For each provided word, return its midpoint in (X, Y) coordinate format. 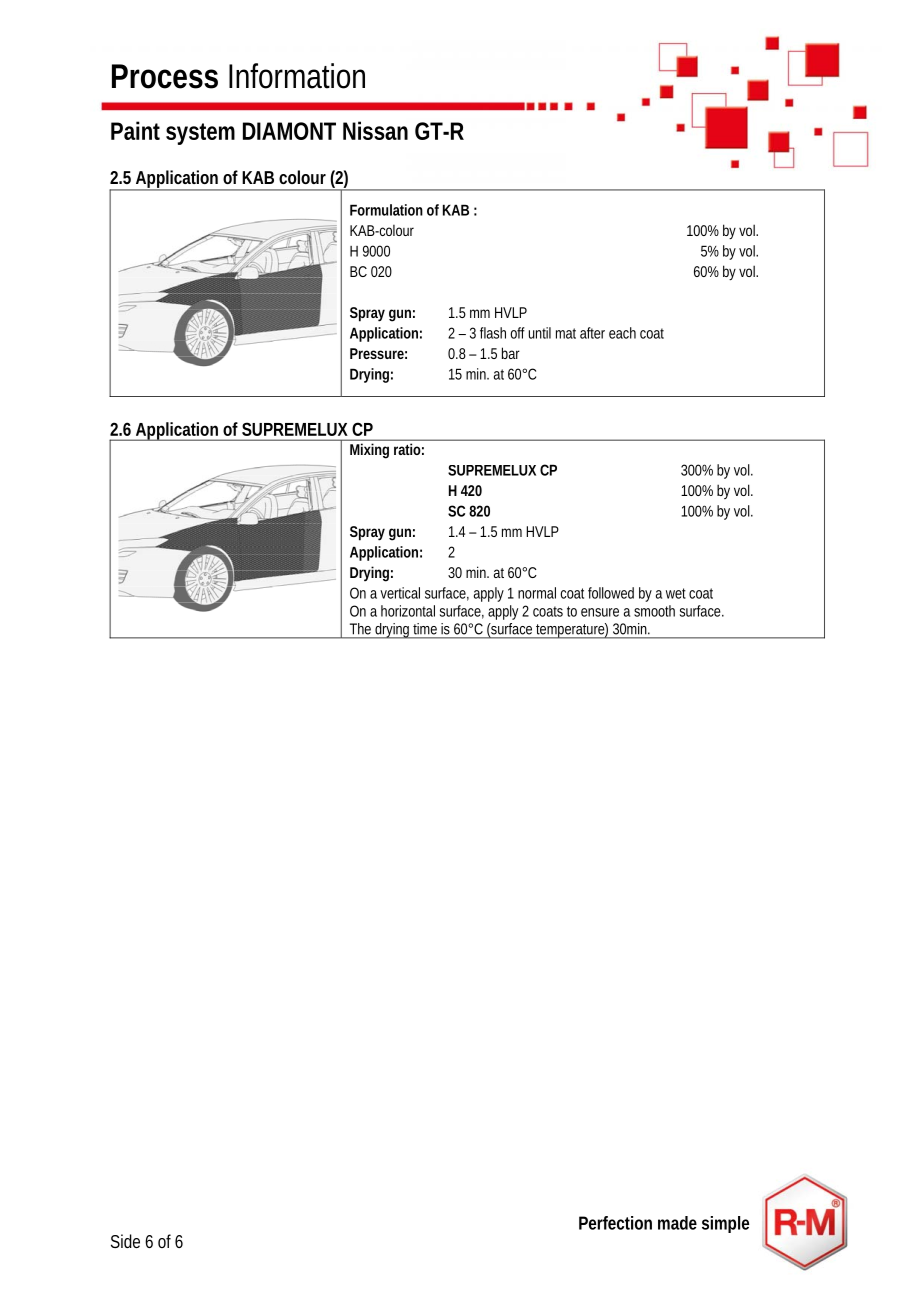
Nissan (375, 130)
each (622, 333)
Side (125, 1241)
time (425, 629)
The (360, 629)
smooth (654, 611)
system (200, 134)
